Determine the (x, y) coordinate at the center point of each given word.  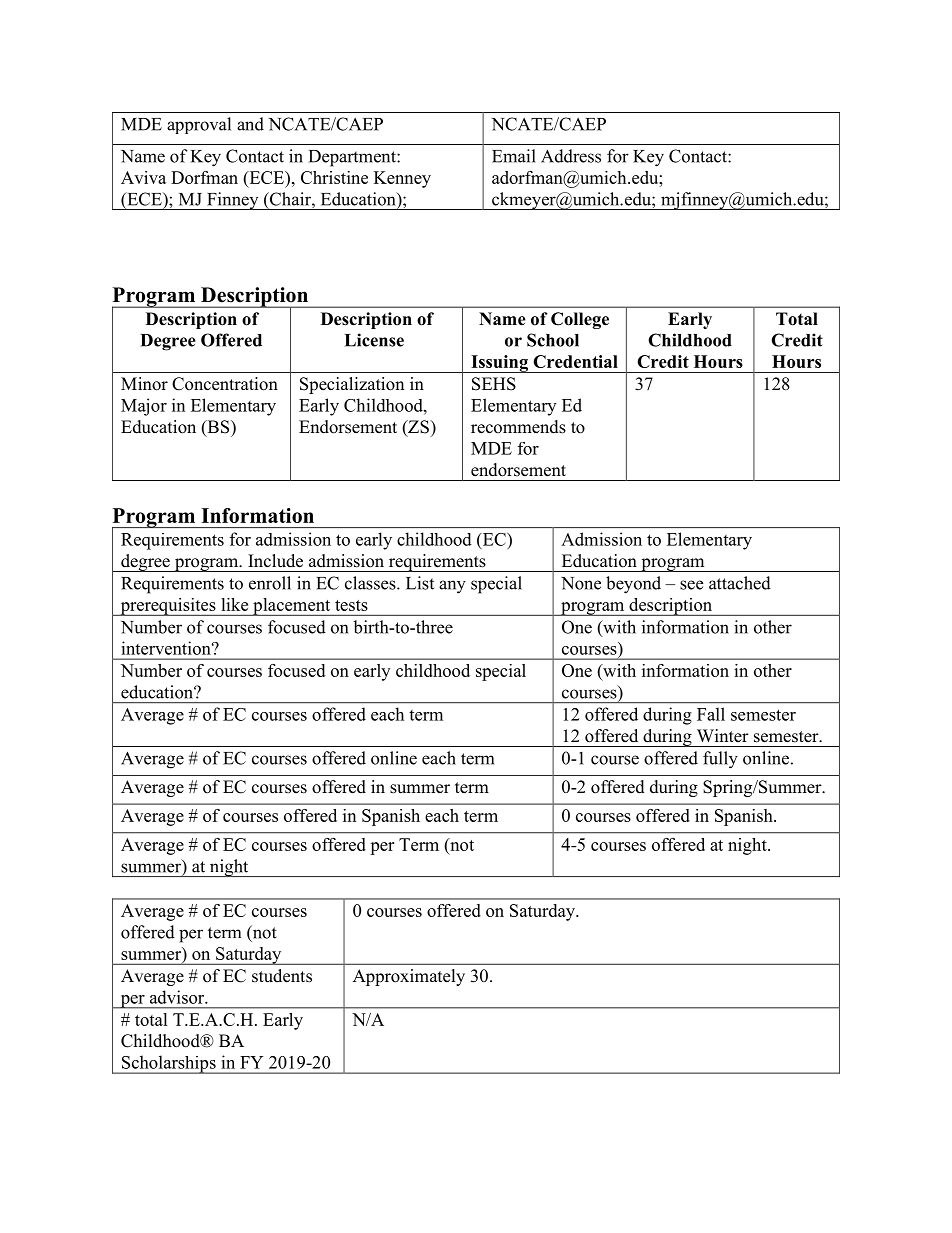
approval (199, 125)
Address (571, 156)
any (452, 587)
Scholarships (168, 1064)
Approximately (409, 977)
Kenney (402, 179)
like (234, 604)
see (691, 585)
